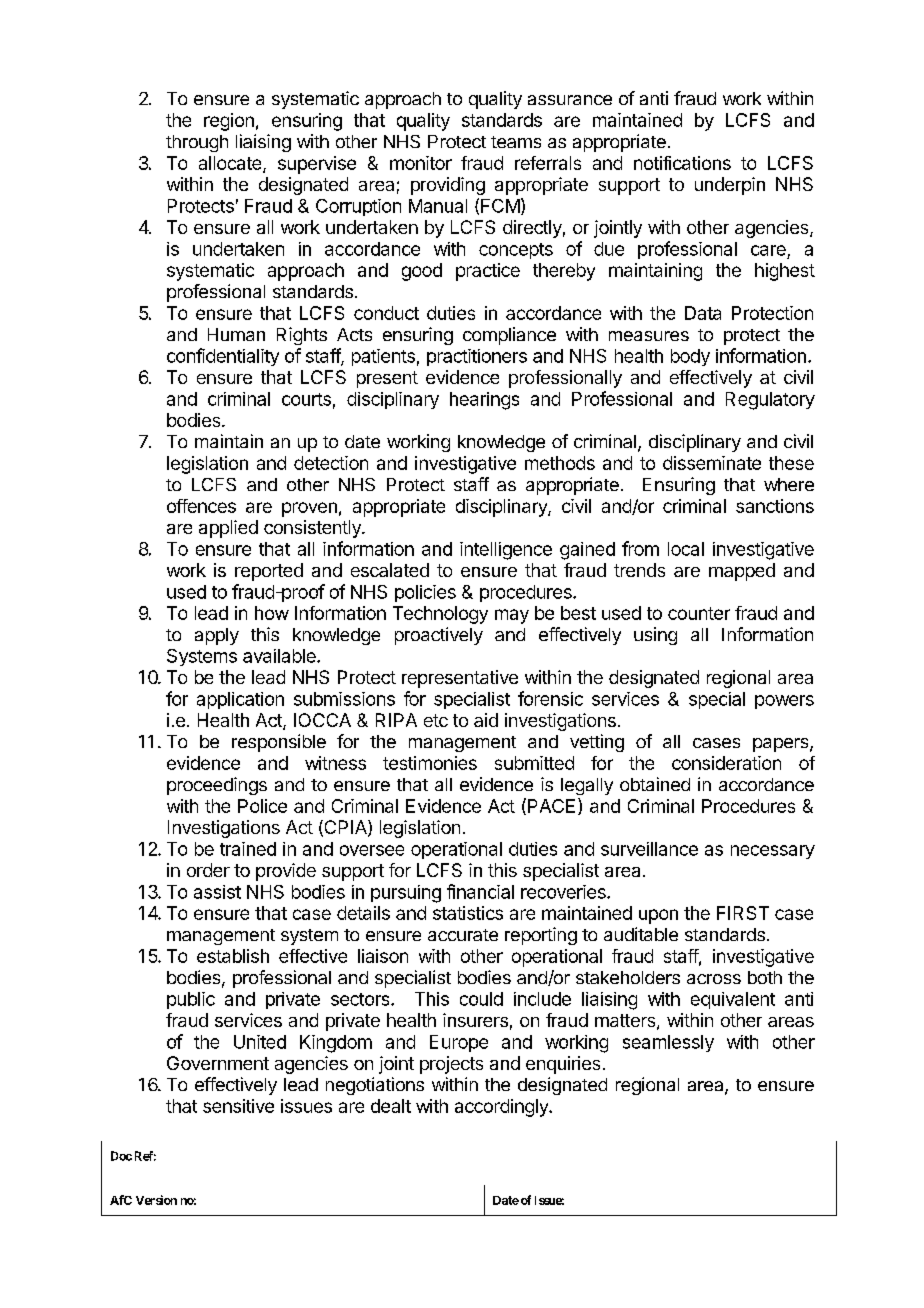 The image size is (924, 1308). Describe the element at coordinates (197, 143) in the document. I see `through` at that location.
